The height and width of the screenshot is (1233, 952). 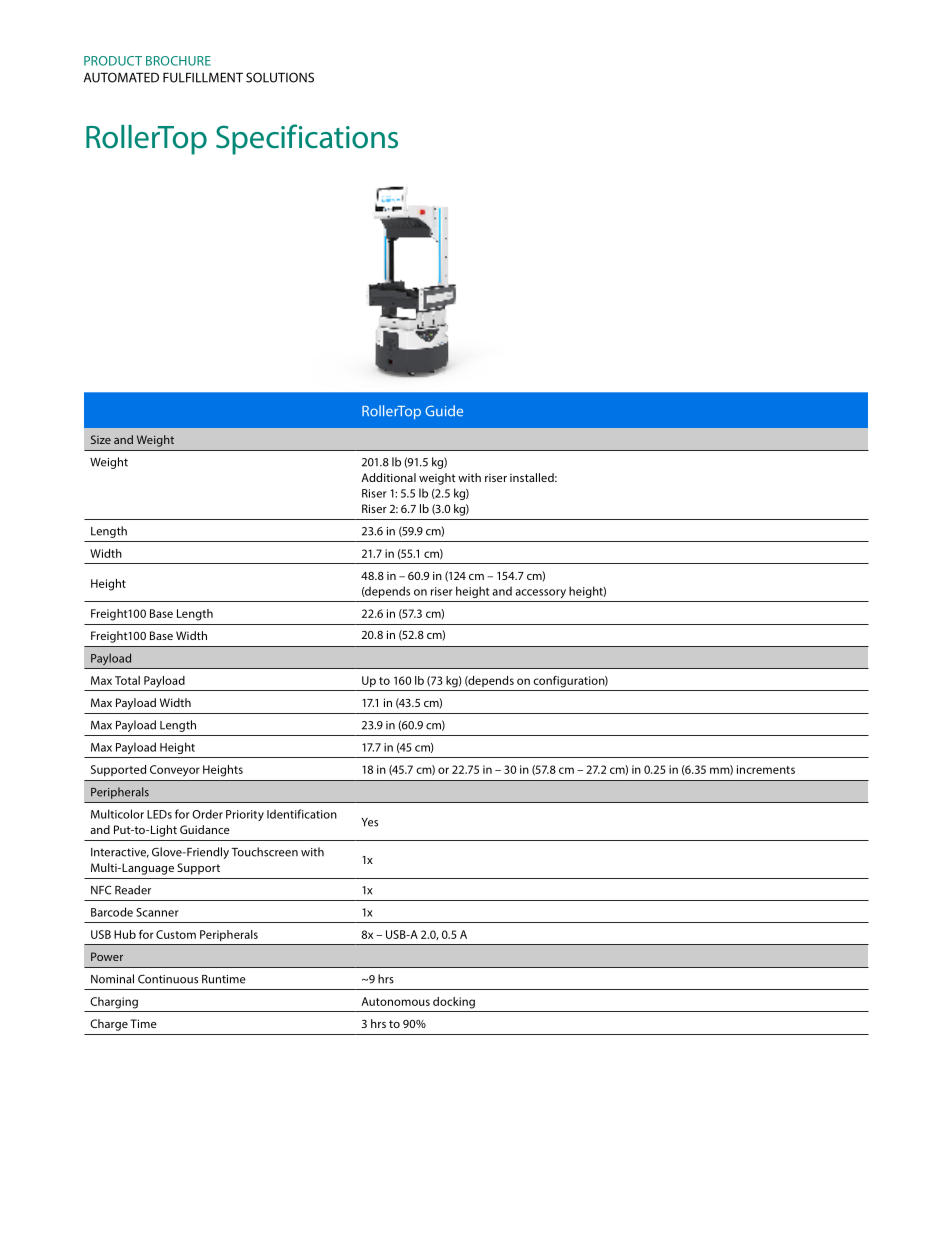 I want to click on increments, so click(x=766, y=769).
